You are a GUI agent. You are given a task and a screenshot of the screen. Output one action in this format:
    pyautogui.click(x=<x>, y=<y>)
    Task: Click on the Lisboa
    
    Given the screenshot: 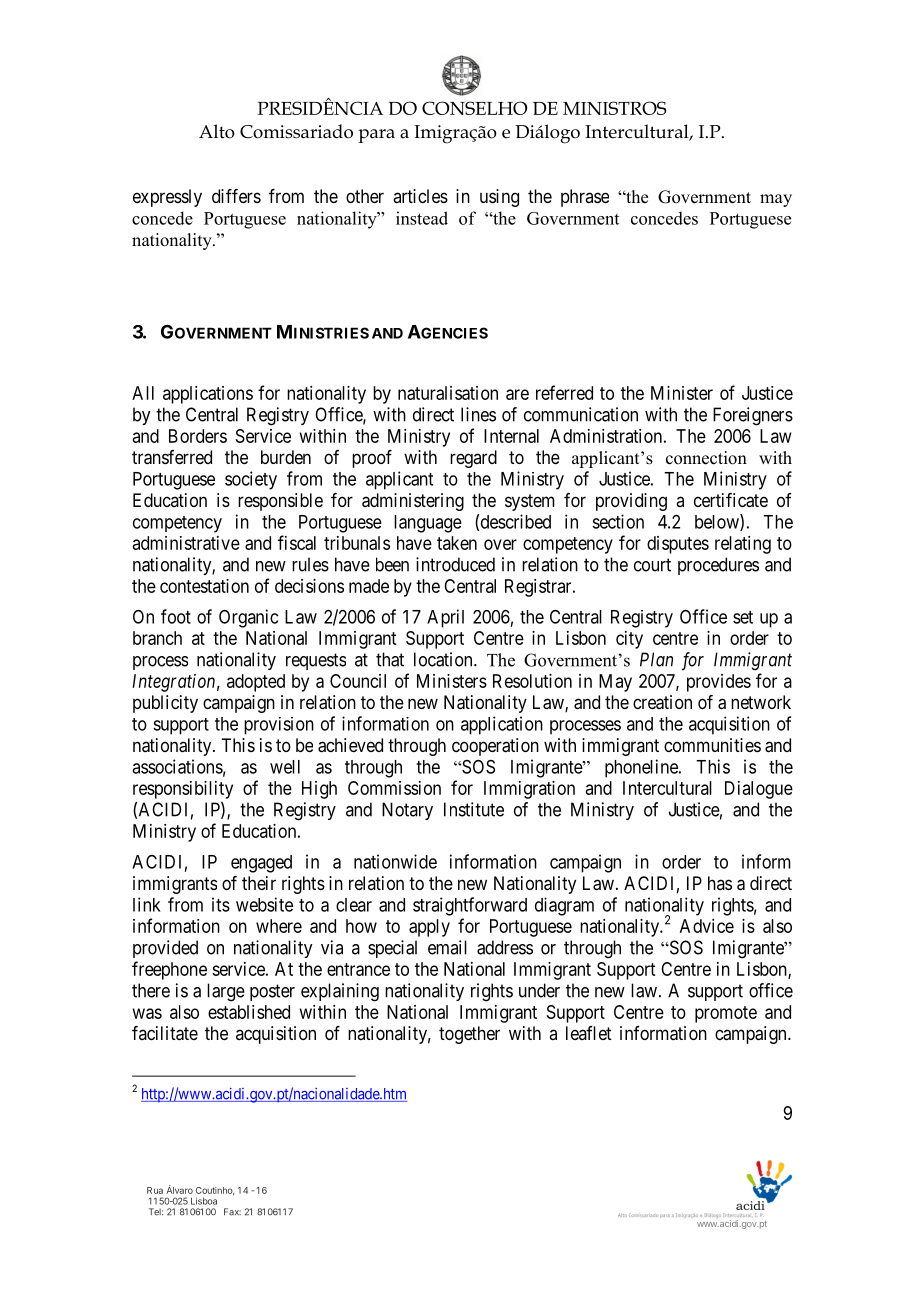 What is the action you would take?
    pyautogui.click(x=204, y=1201)
